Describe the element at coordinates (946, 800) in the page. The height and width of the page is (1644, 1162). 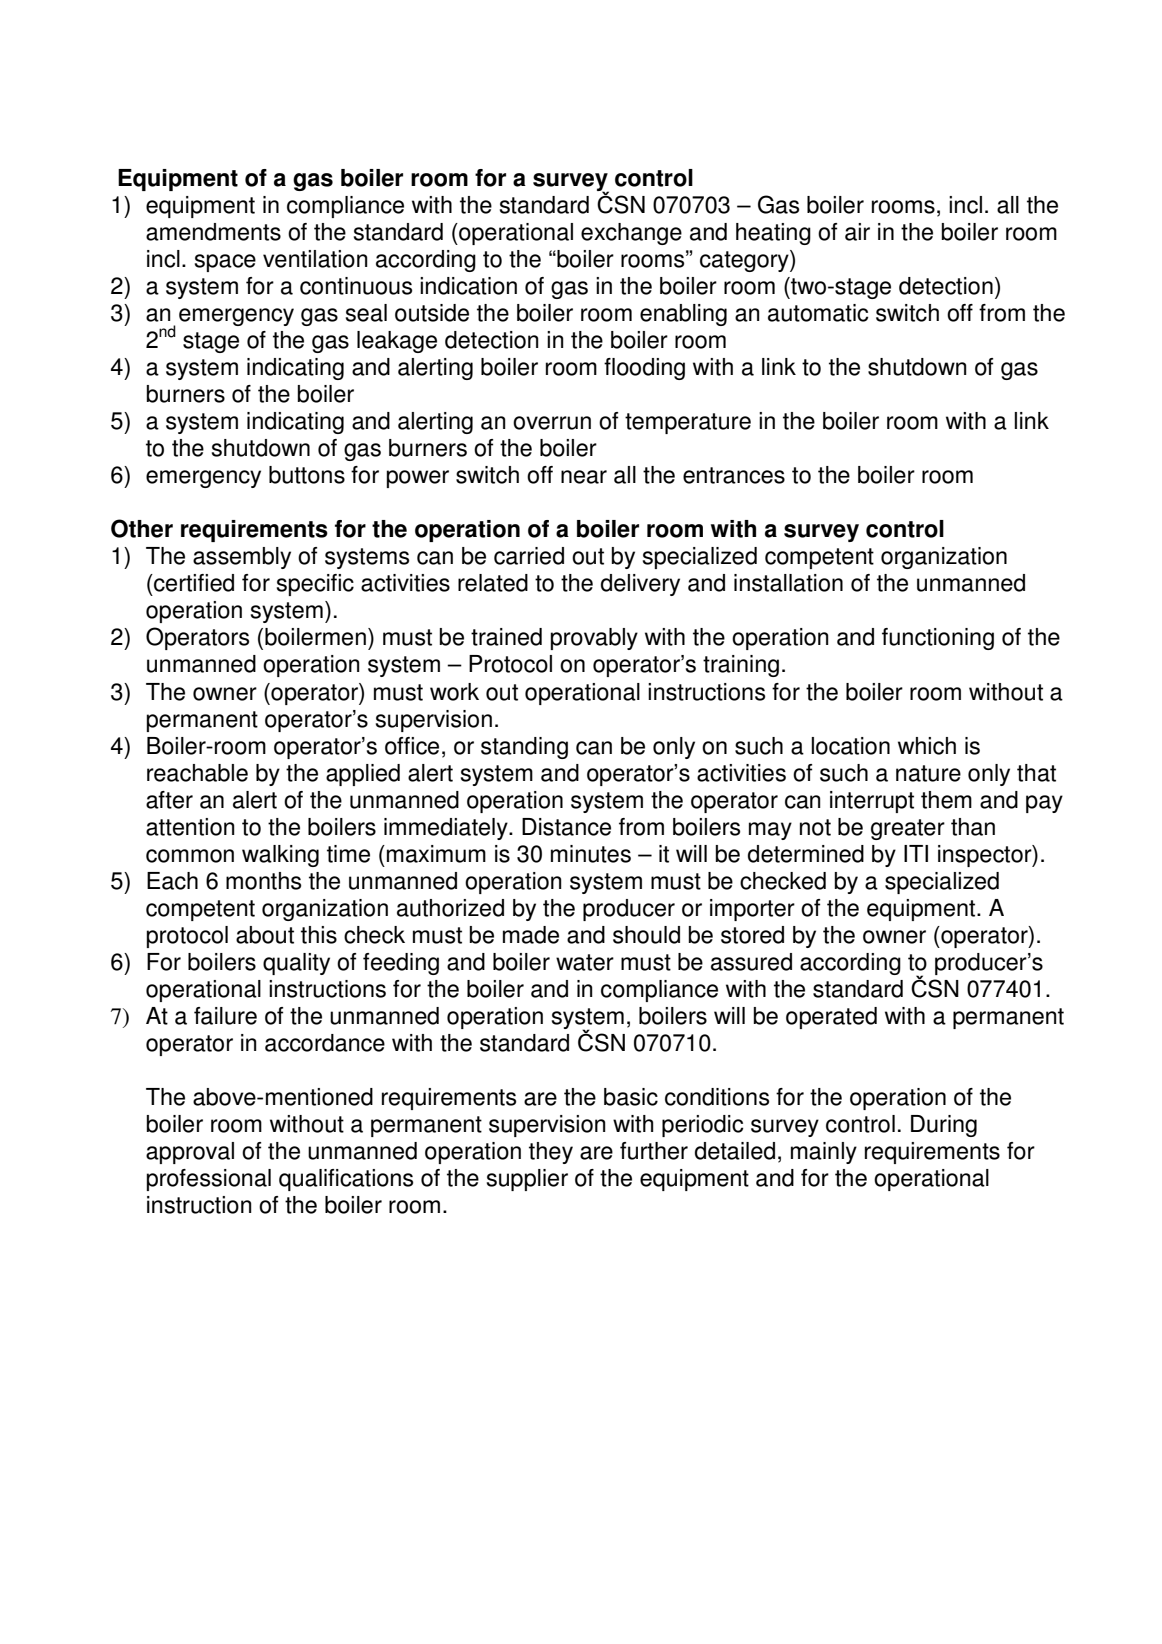
I see `them` at that location.
